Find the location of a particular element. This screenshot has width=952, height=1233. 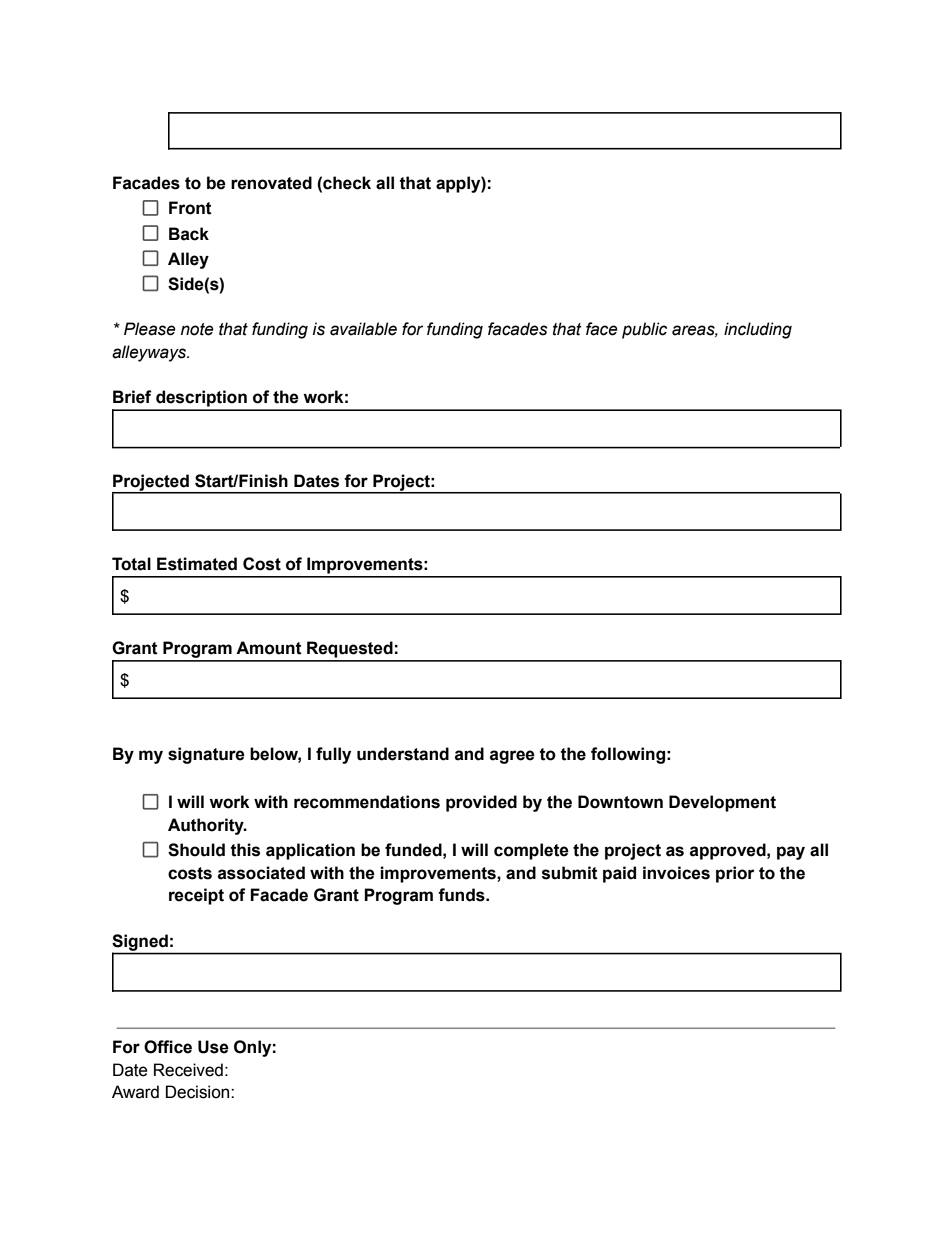

prior is located at coordinates (735, 874).
